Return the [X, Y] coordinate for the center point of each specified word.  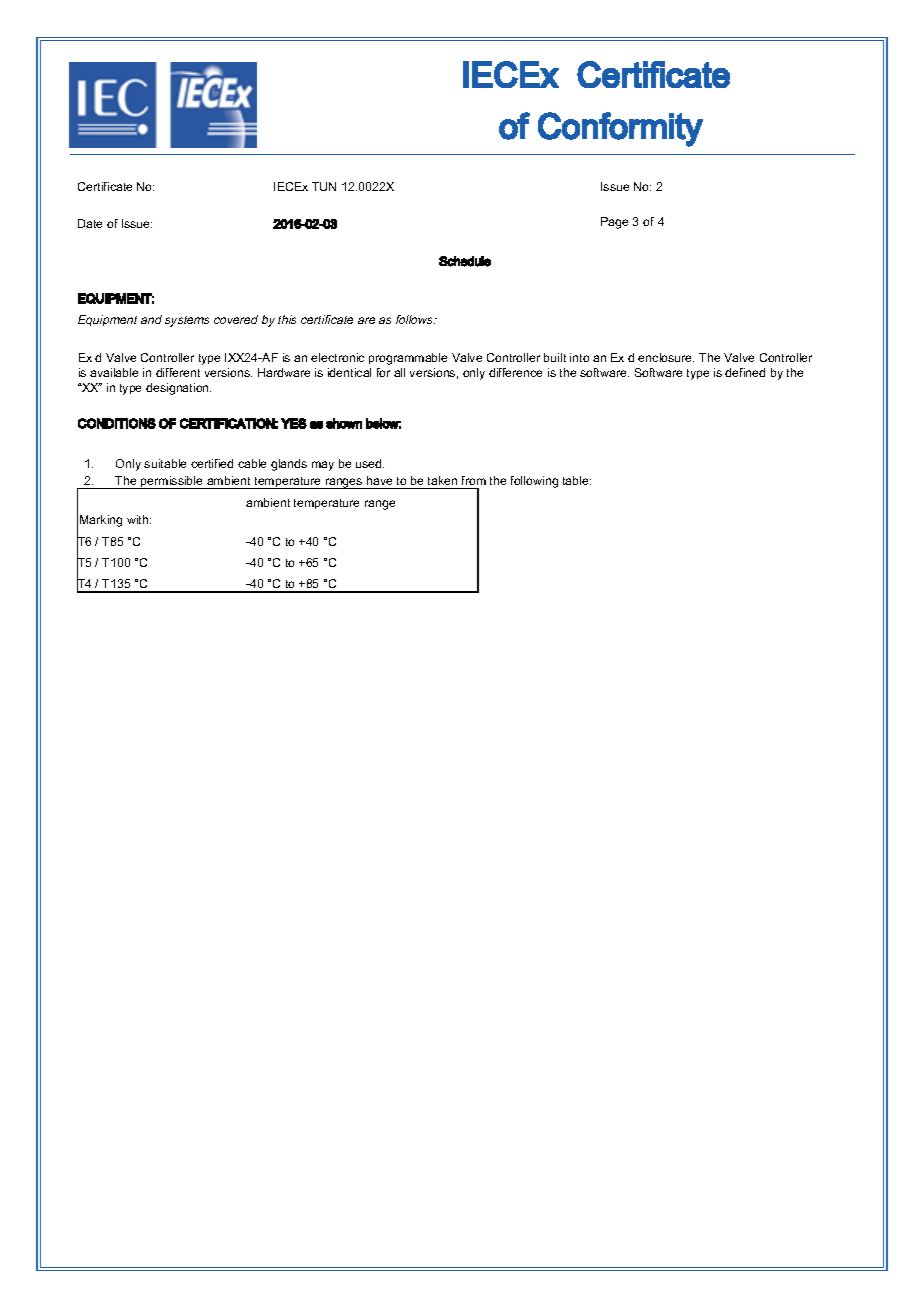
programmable [408, 359]
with [139, 519]
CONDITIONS [117, 423]
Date [90, 223]
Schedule [465, 261]
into [579, 357]
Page [614, 223]
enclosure [666, 357]
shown [344, 423]
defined [745, 372]
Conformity [620, 129]
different [178, 372]
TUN [324, 186]
